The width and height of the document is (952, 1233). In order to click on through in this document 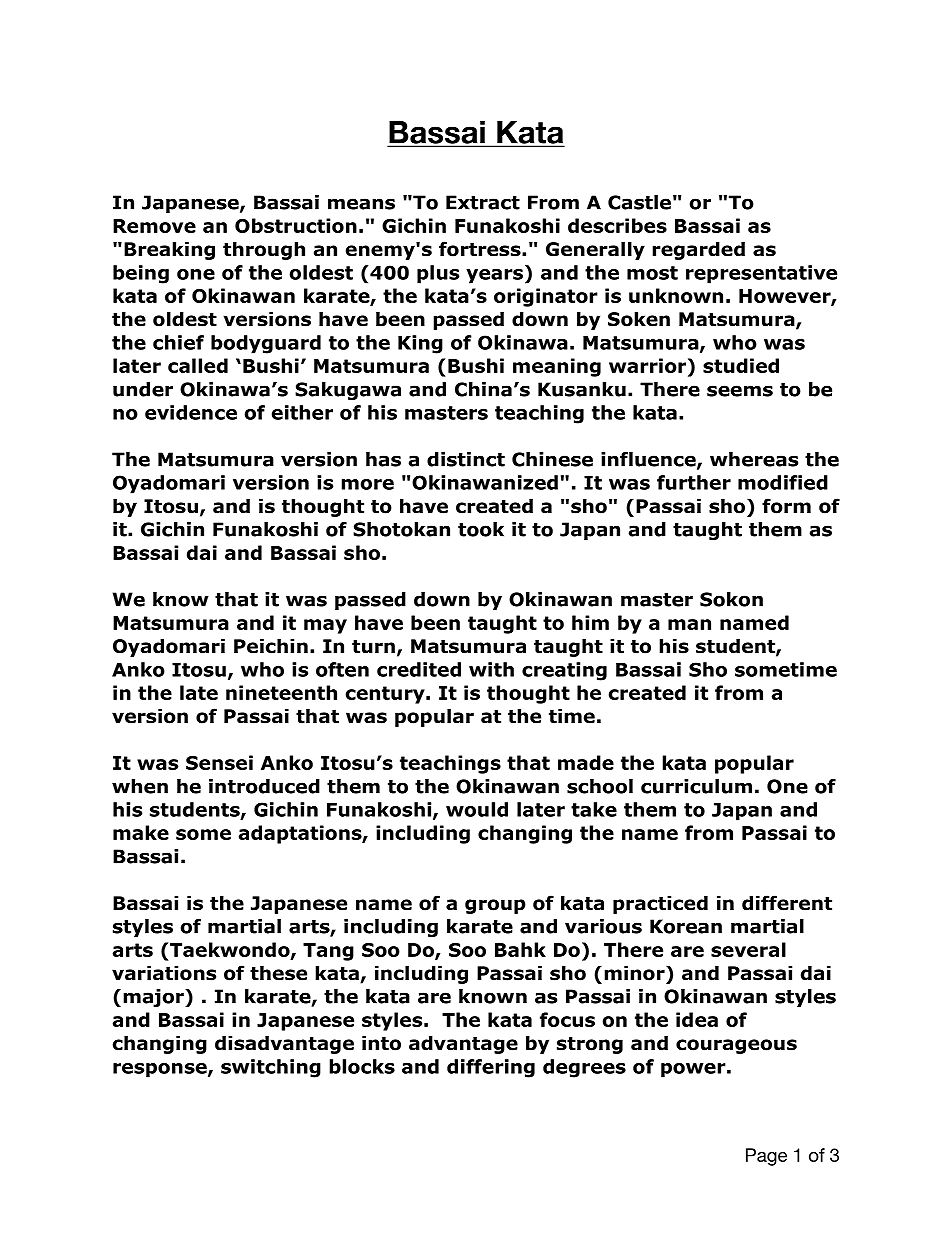, I will do `click(264, 250)`.
